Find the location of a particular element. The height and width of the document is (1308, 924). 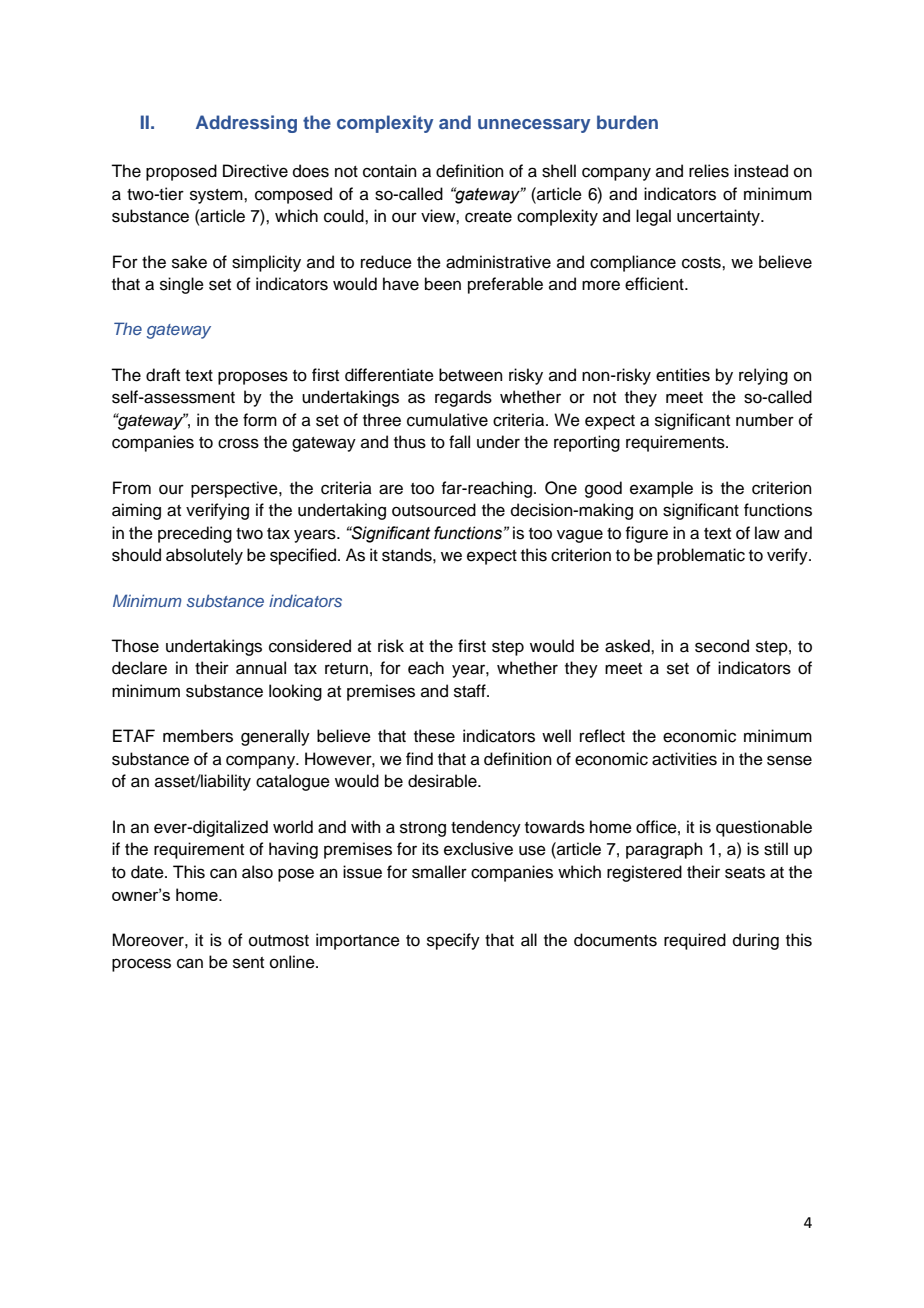

specify is located at coordinates (453, 941).
